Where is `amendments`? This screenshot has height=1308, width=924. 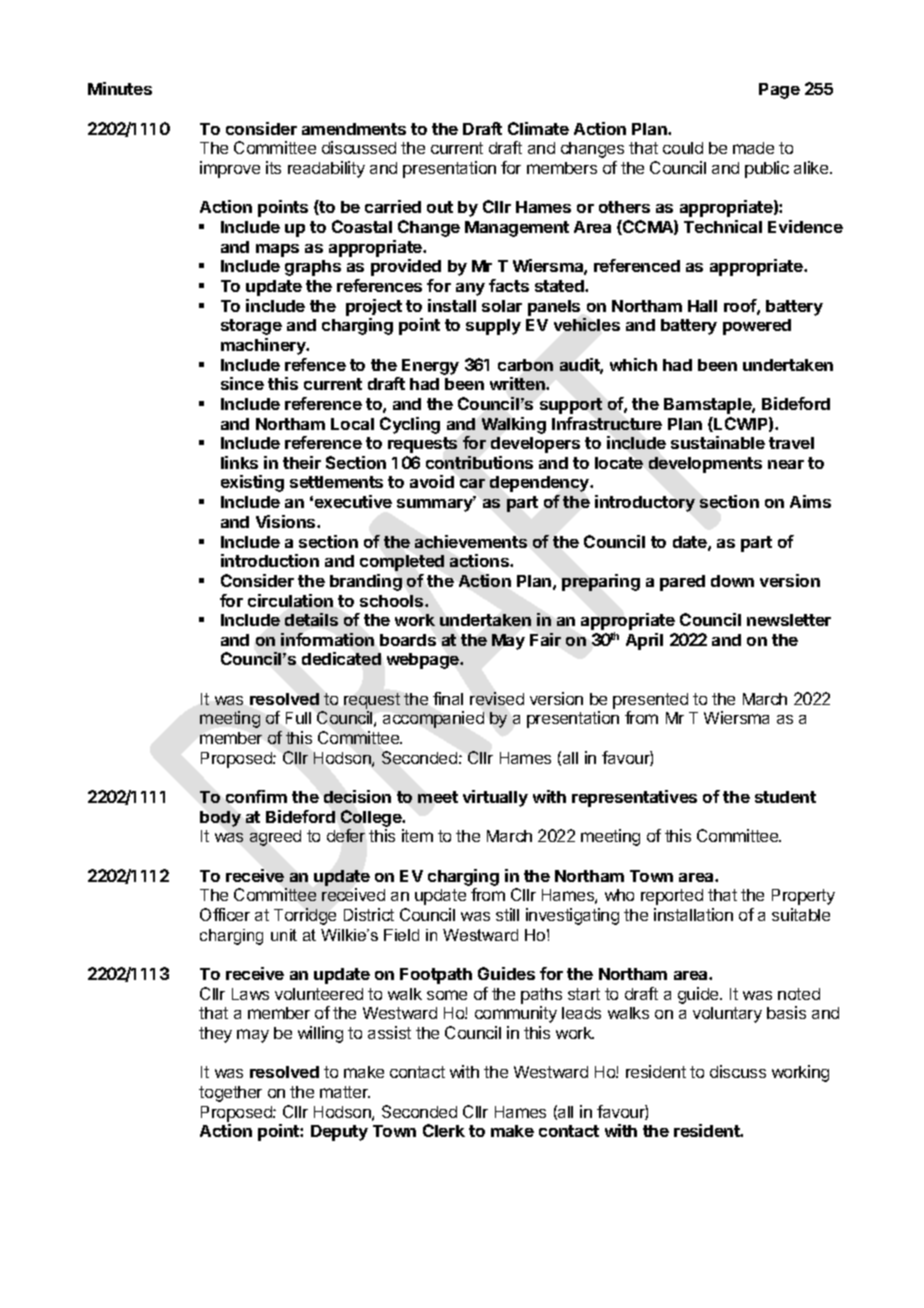
amendments is located at coordinates (354, 129).
